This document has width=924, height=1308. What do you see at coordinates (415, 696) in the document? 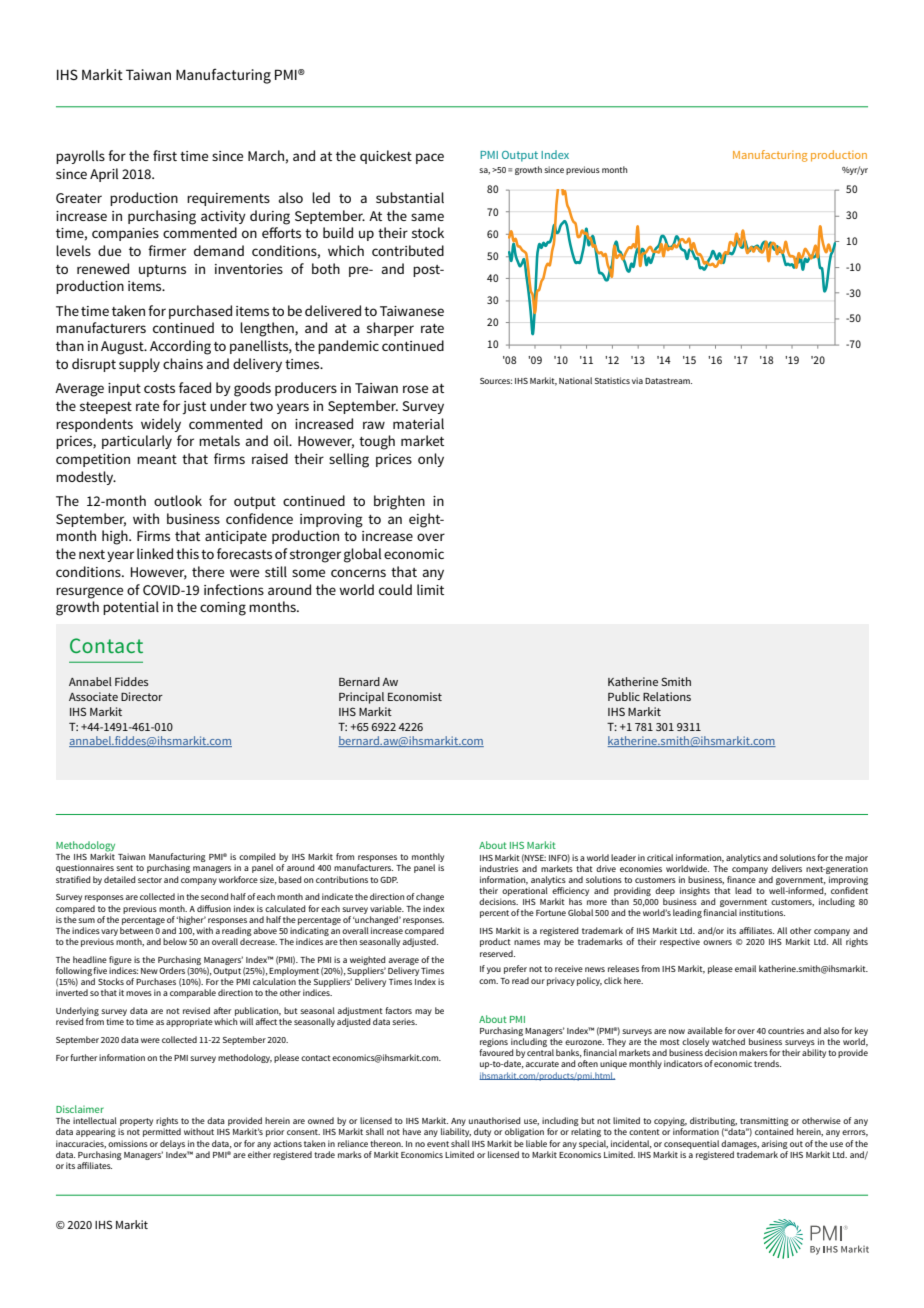
I see `Economist` at bounding box center [415, 696].
